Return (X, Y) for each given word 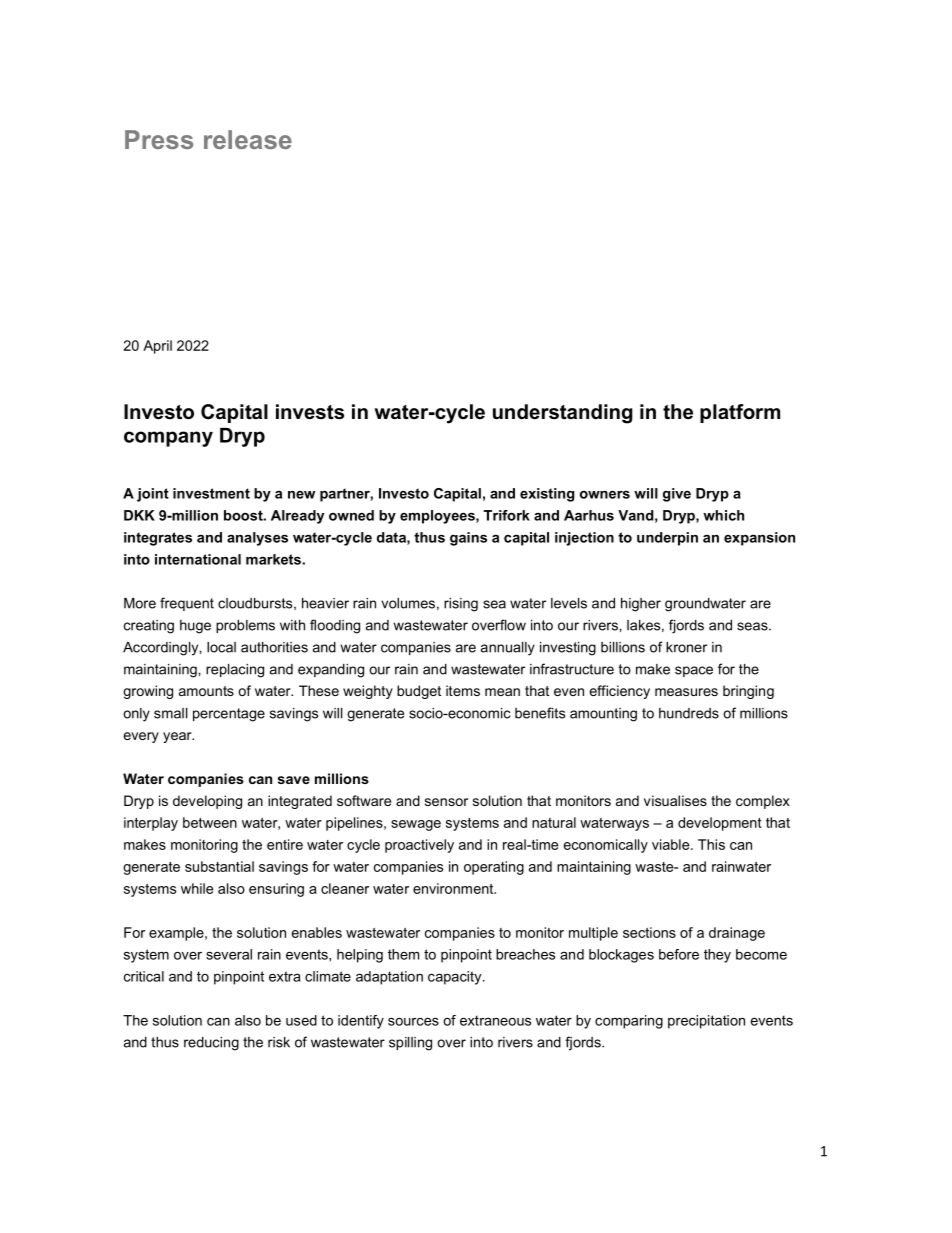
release (248, 139)
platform (740, 413)
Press (159, 139)
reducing (211, 1044)
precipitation (706, 1022)
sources (413, 1022)
